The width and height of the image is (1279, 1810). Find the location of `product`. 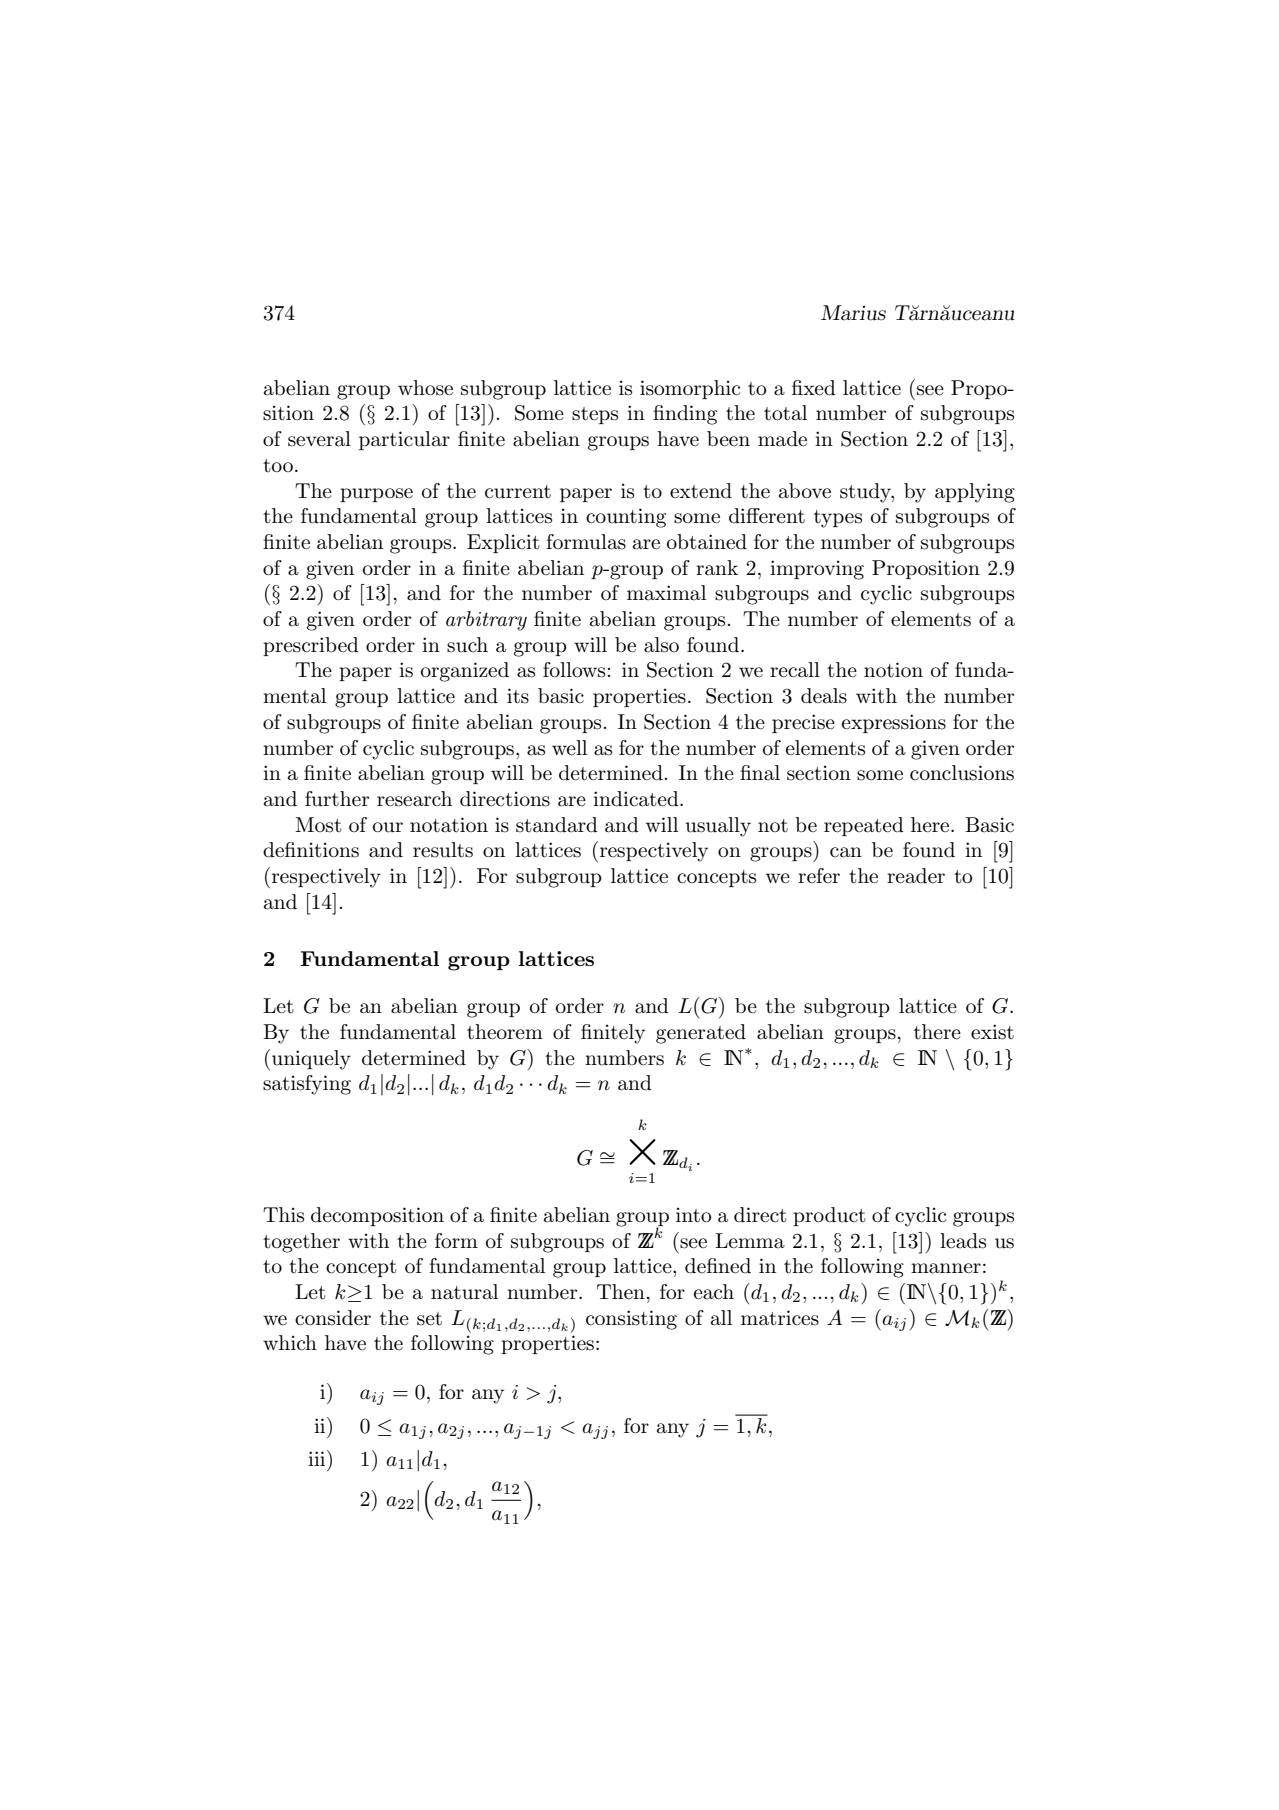

product is located at coordinates (829, 1216).
